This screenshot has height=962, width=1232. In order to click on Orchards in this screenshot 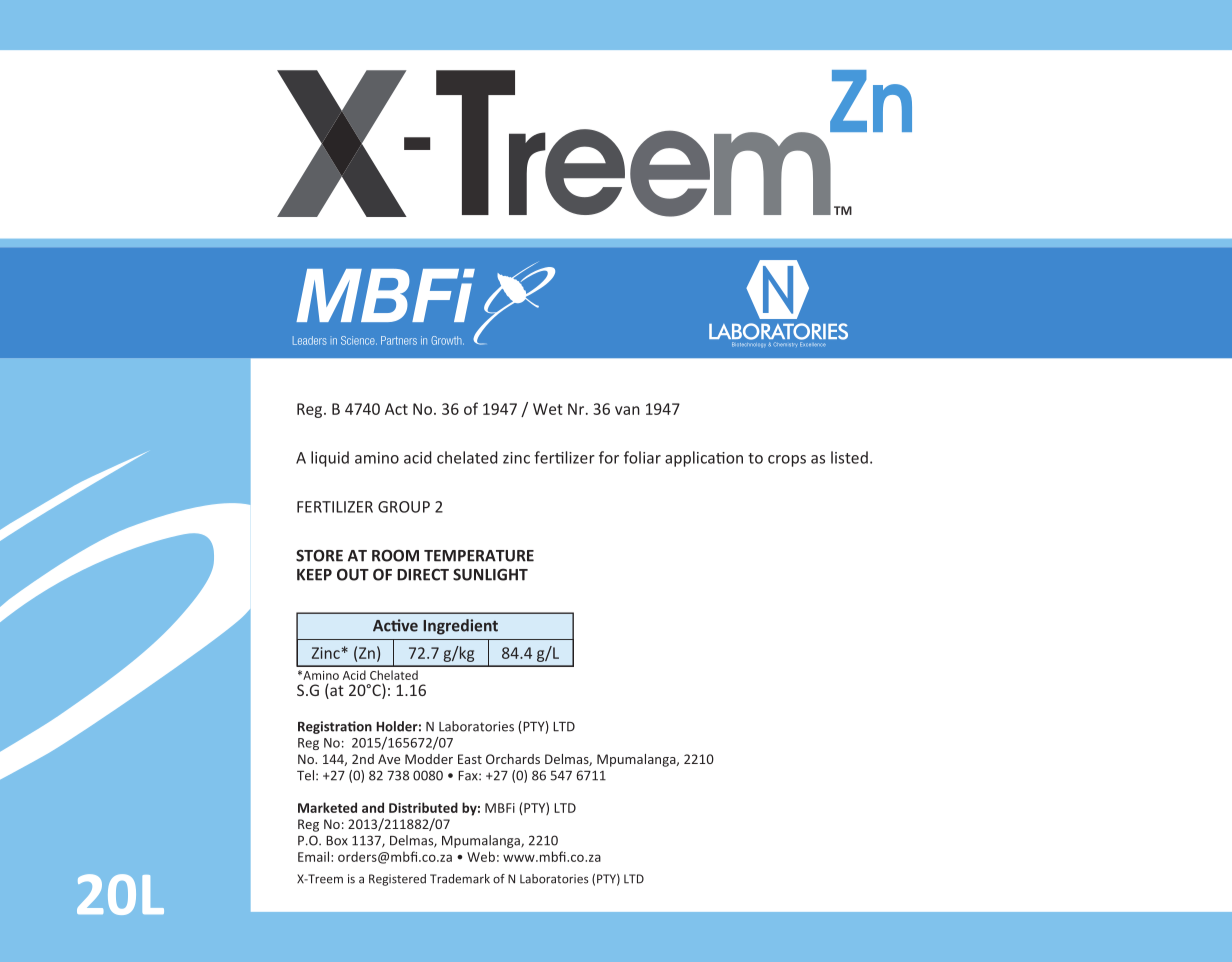, I will do `click(513, 759)`.
